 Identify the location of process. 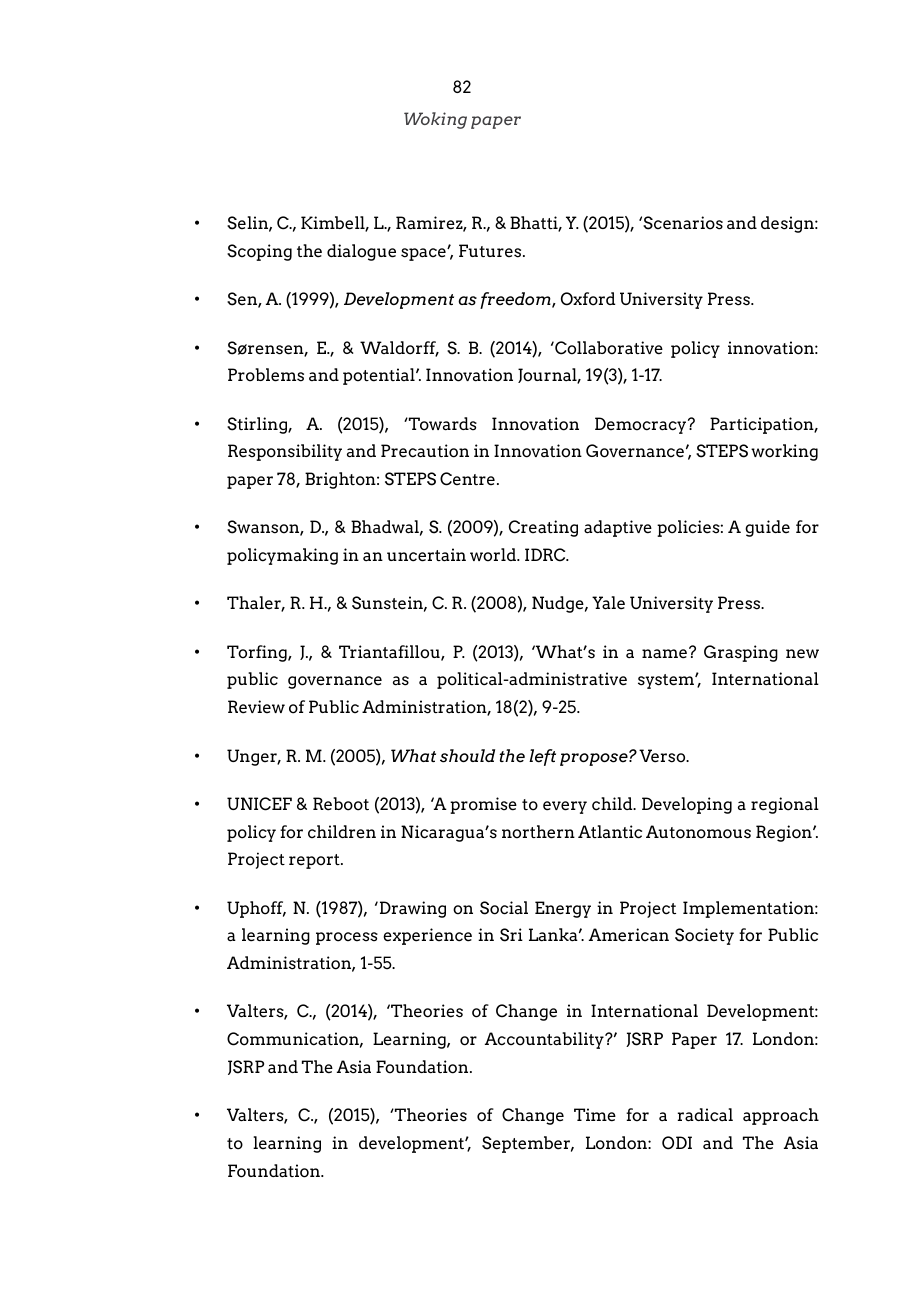
(347, 938).
